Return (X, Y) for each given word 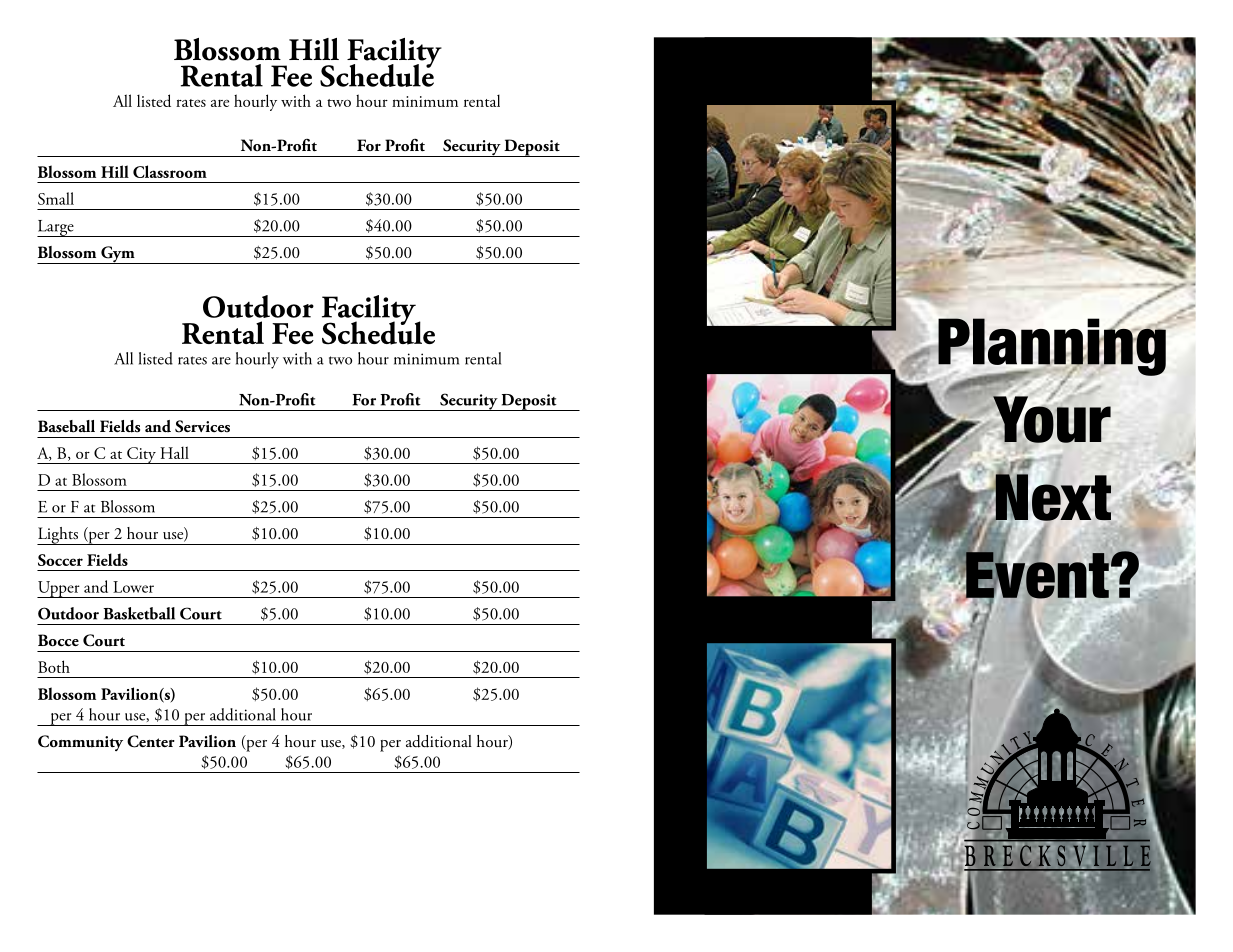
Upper (59, 589)
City (141, 455)
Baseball (66, 426)
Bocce (58, 640)
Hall (174, 452)
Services (202, 426)
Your (1051, 418)
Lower (133, 587)
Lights (58, 536)
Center (151, 741)
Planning (1052, 347)
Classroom (170, 171)
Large (56, 228)
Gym (118, 255)
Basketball (139, 613)
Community (80, 743)
